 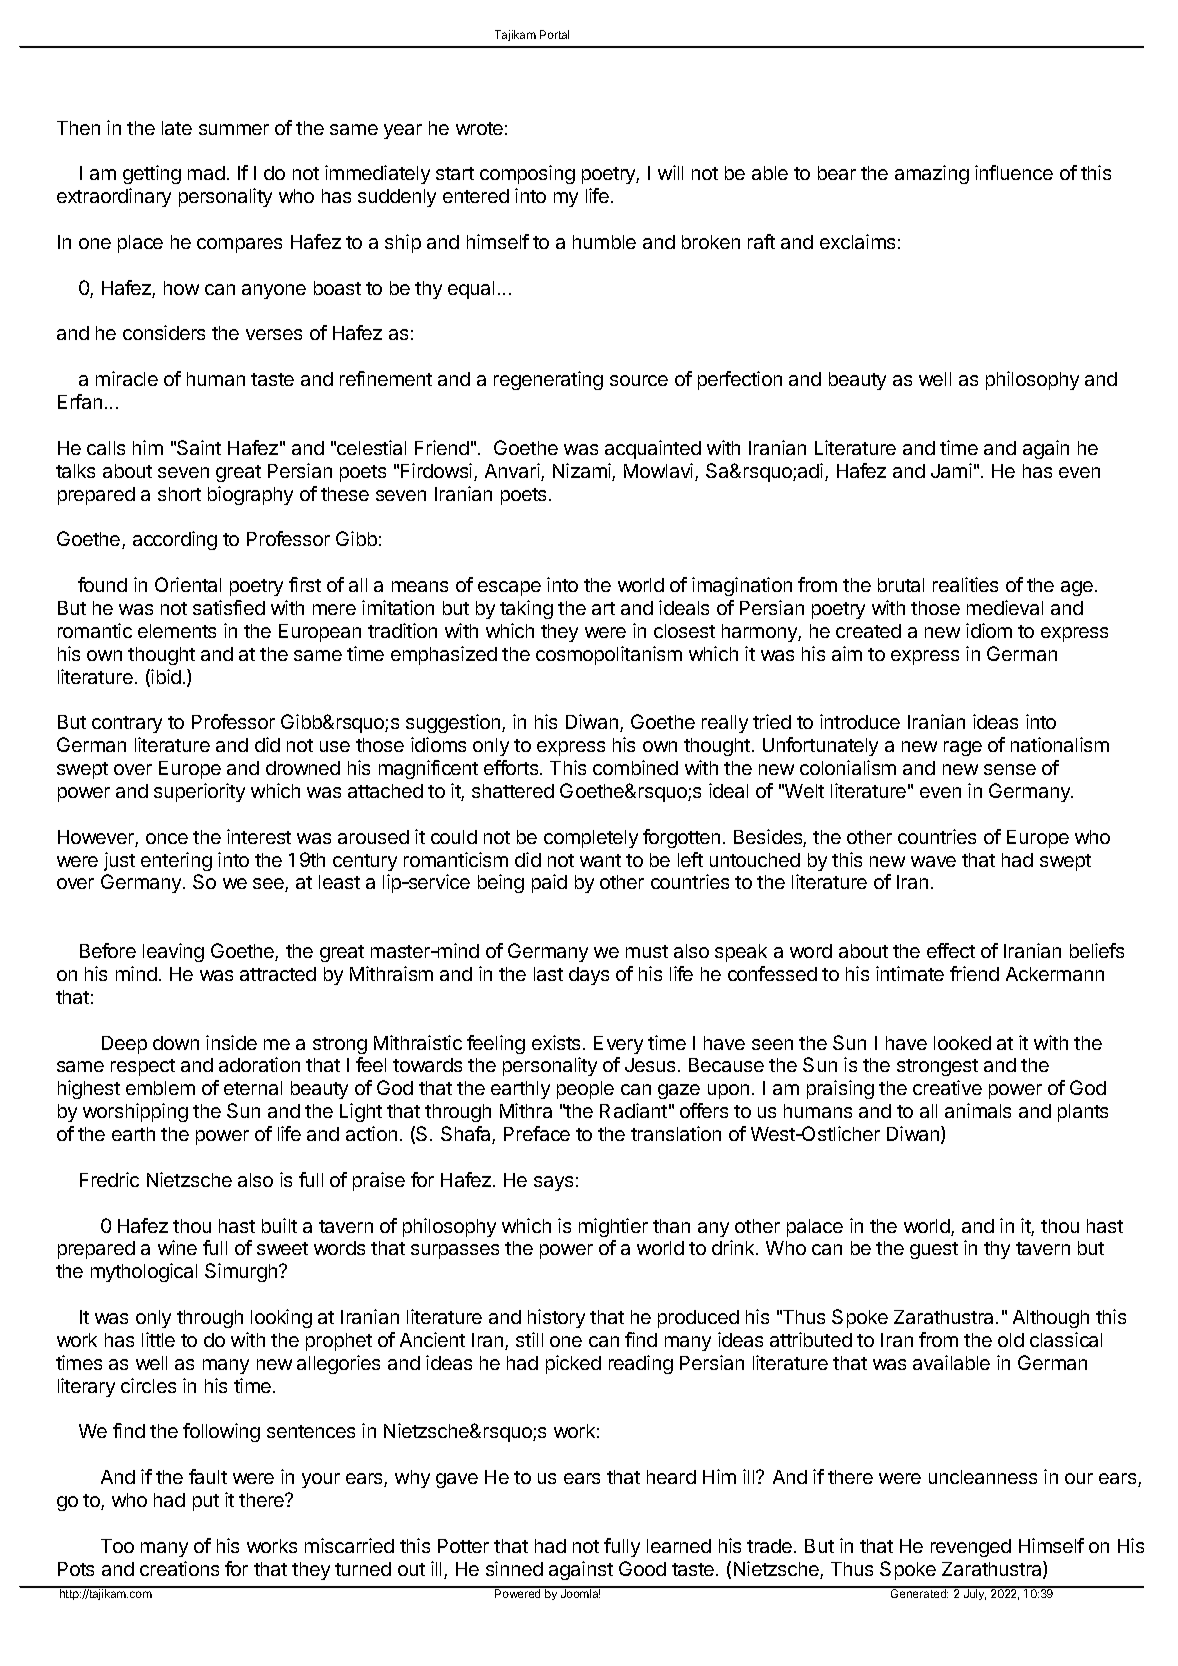 I want to click on put, so click(x=206, y=1502).
